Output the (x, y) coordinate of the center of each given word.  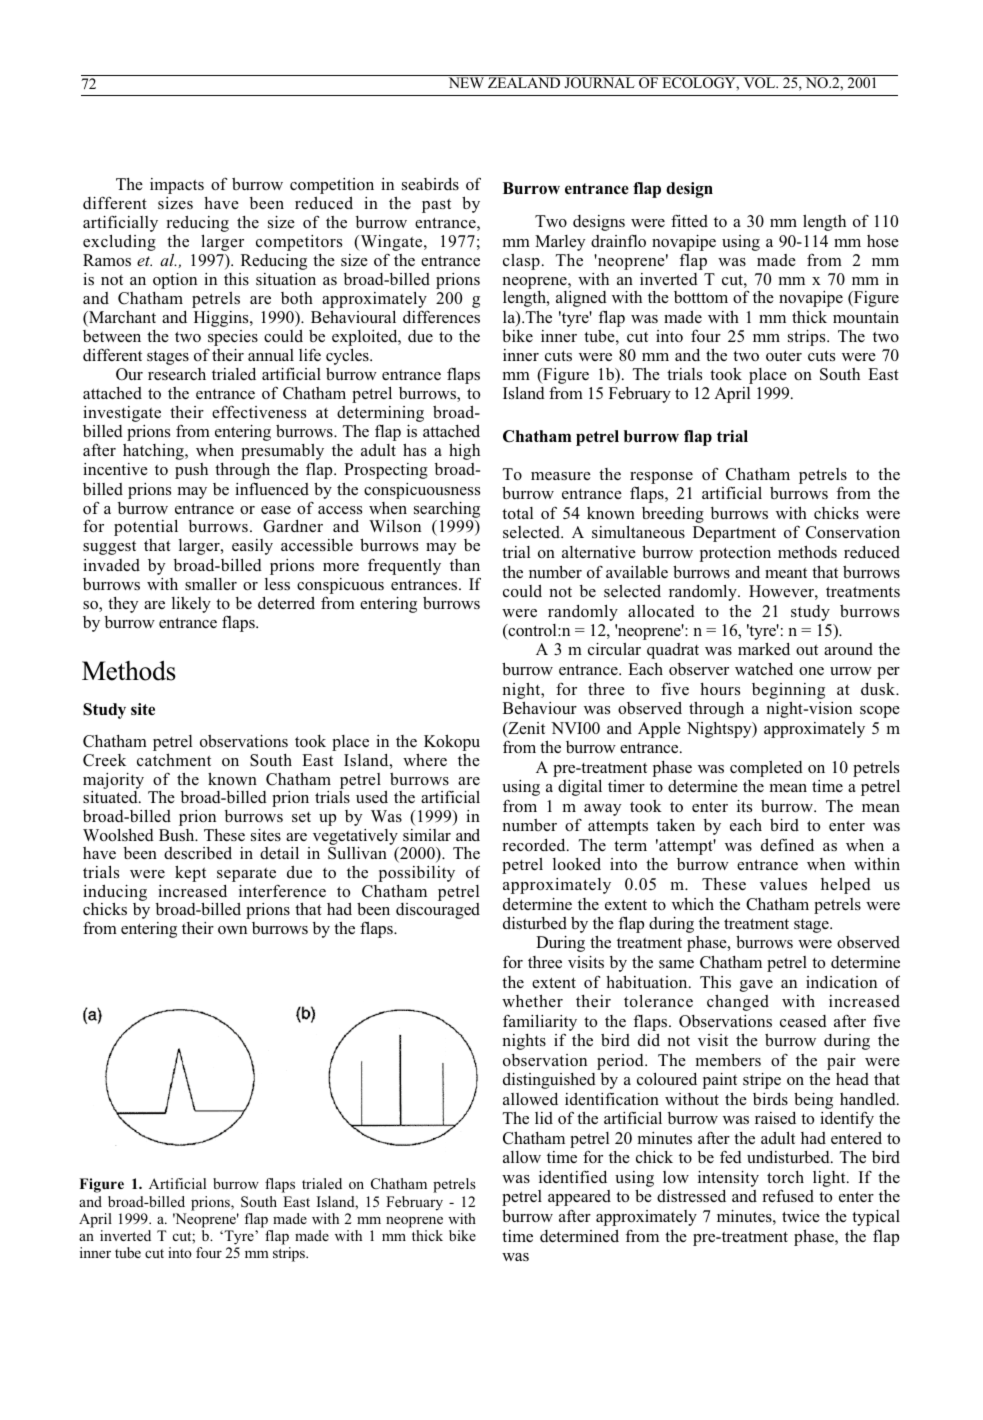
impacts (177, 186)
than (465, 565)
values (783, 884)
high (464, 451)
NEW (466, 82)
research (177, 374)
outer (784, 355)
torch (785, 1177)
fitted (689, 220)
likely (191, 605)
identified (573, 1176)
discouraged (438, 911)
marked (764, 648)
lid (544, 1118)
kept (190, 873)
